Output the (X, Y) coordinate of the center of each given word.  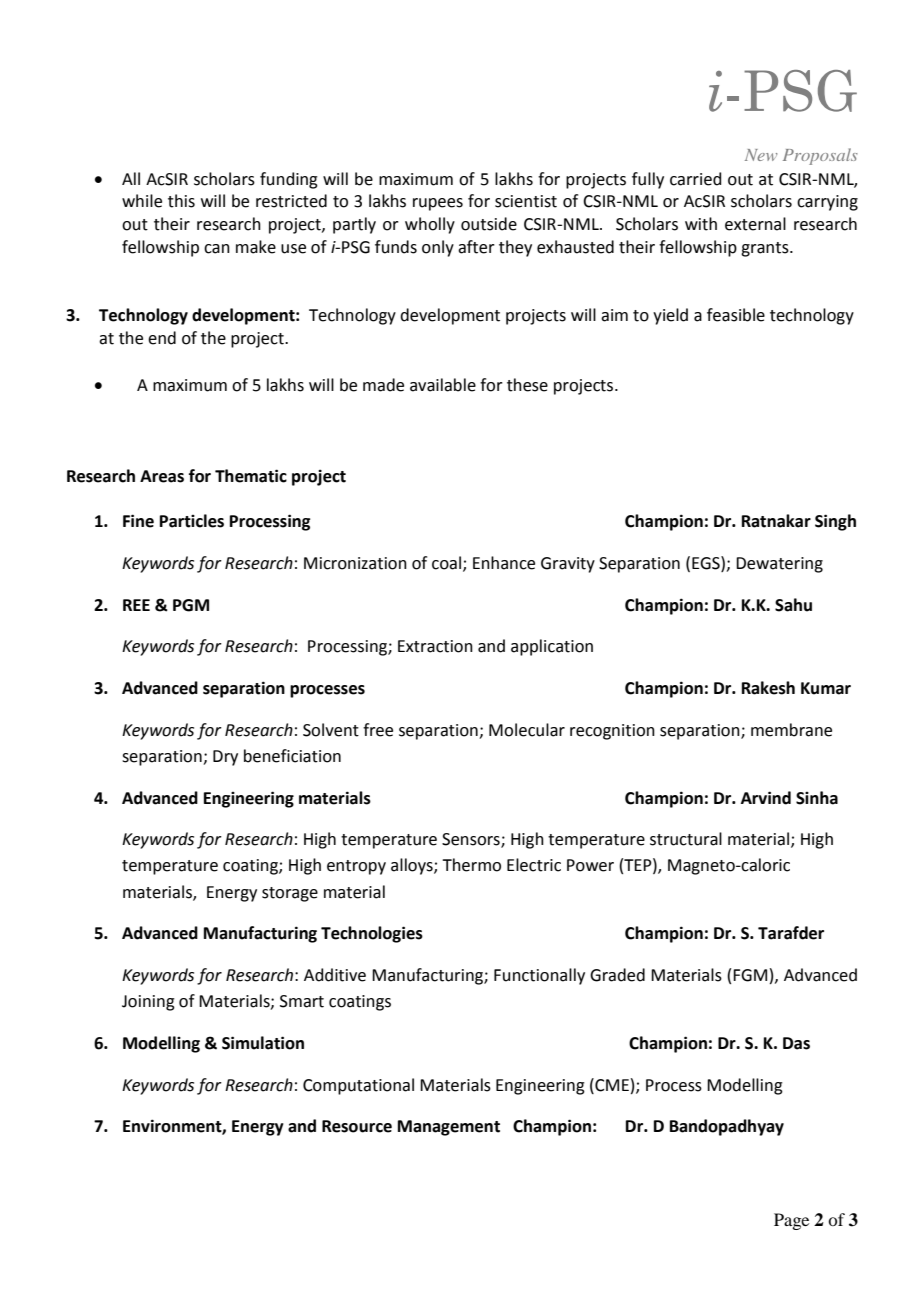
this (181, 201)
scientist (526, 201)
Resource (357, 1126)
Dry (225, 758)
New (761, 155)
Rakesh (768, 688)
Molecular (527, 730)
